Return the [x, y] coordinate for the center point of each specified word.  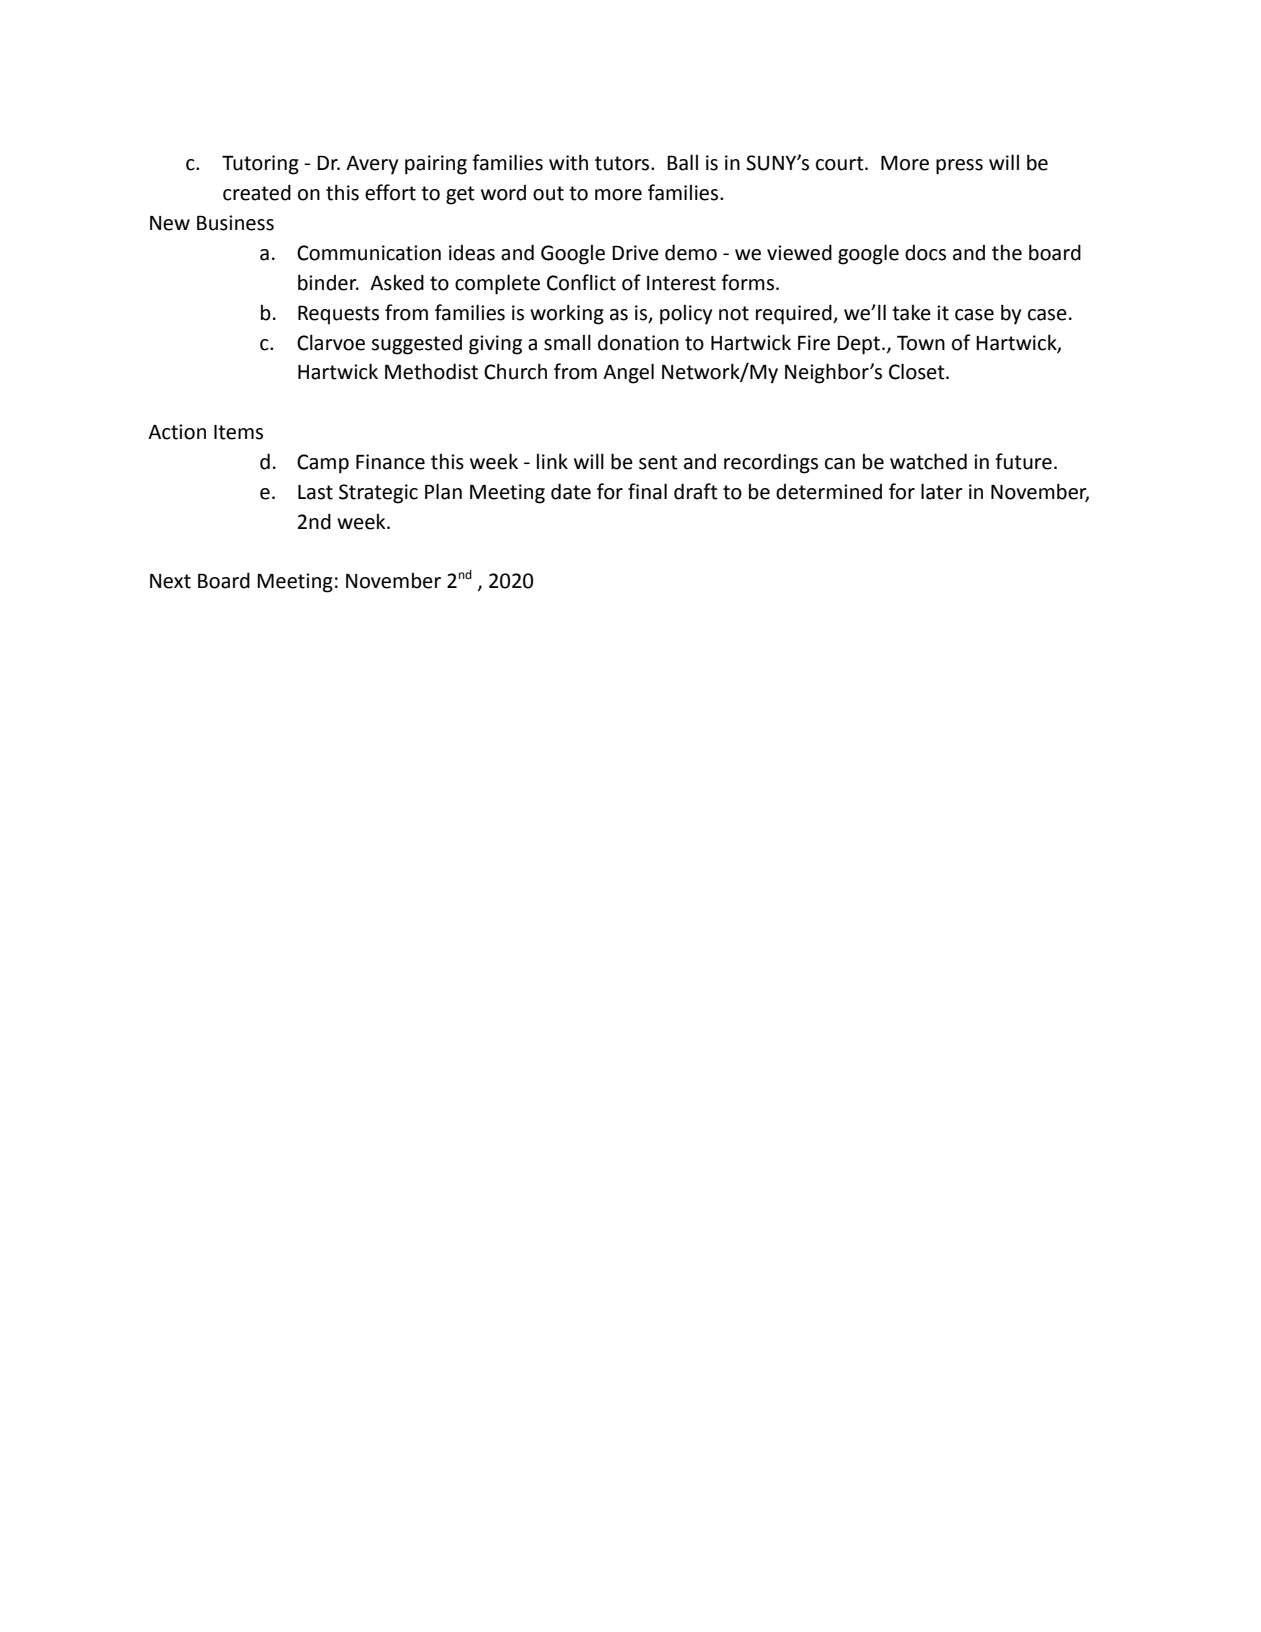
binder [328, 282]
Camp [323, 464]
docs [925, 253]
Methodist [431, 371]
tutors [623, 163]
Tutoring [260, 165]
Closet [918, 371]
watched [928, 461]
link [552, 461]
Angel [628, 373]
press [959, 167]
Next [170, 581]
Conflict [581, 282]
